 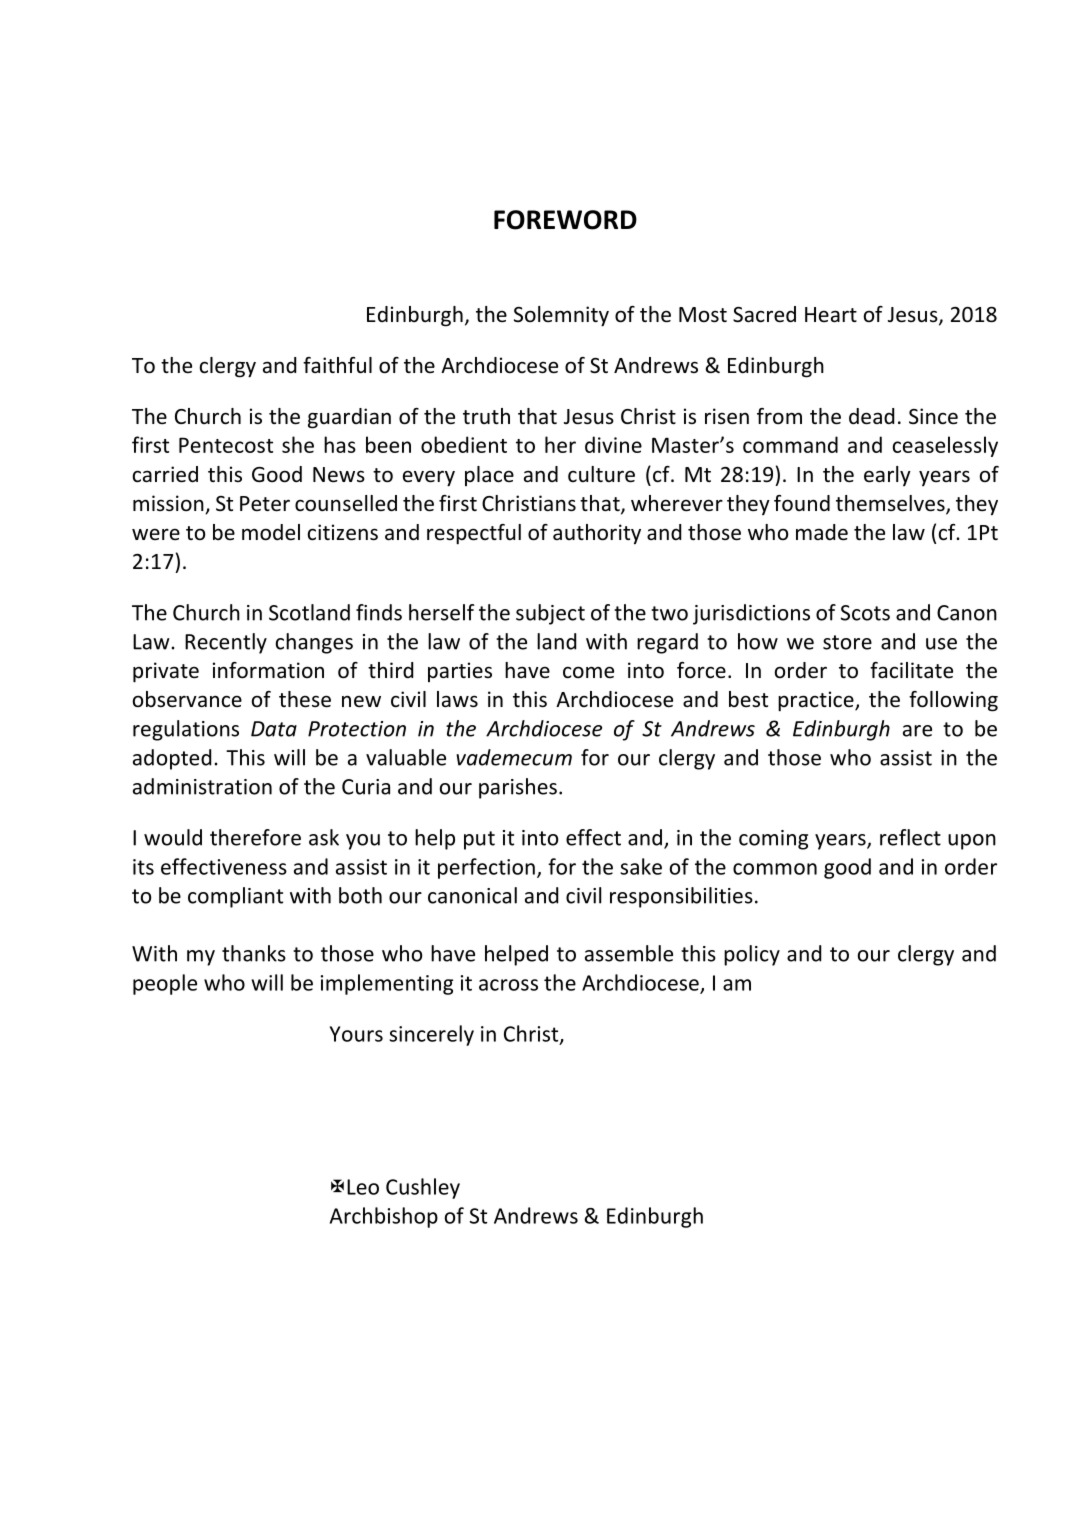 What do you see at coordinates (356, 1034) in the screenshot?
I see `Yours` at bounding box center [356, 1034].
